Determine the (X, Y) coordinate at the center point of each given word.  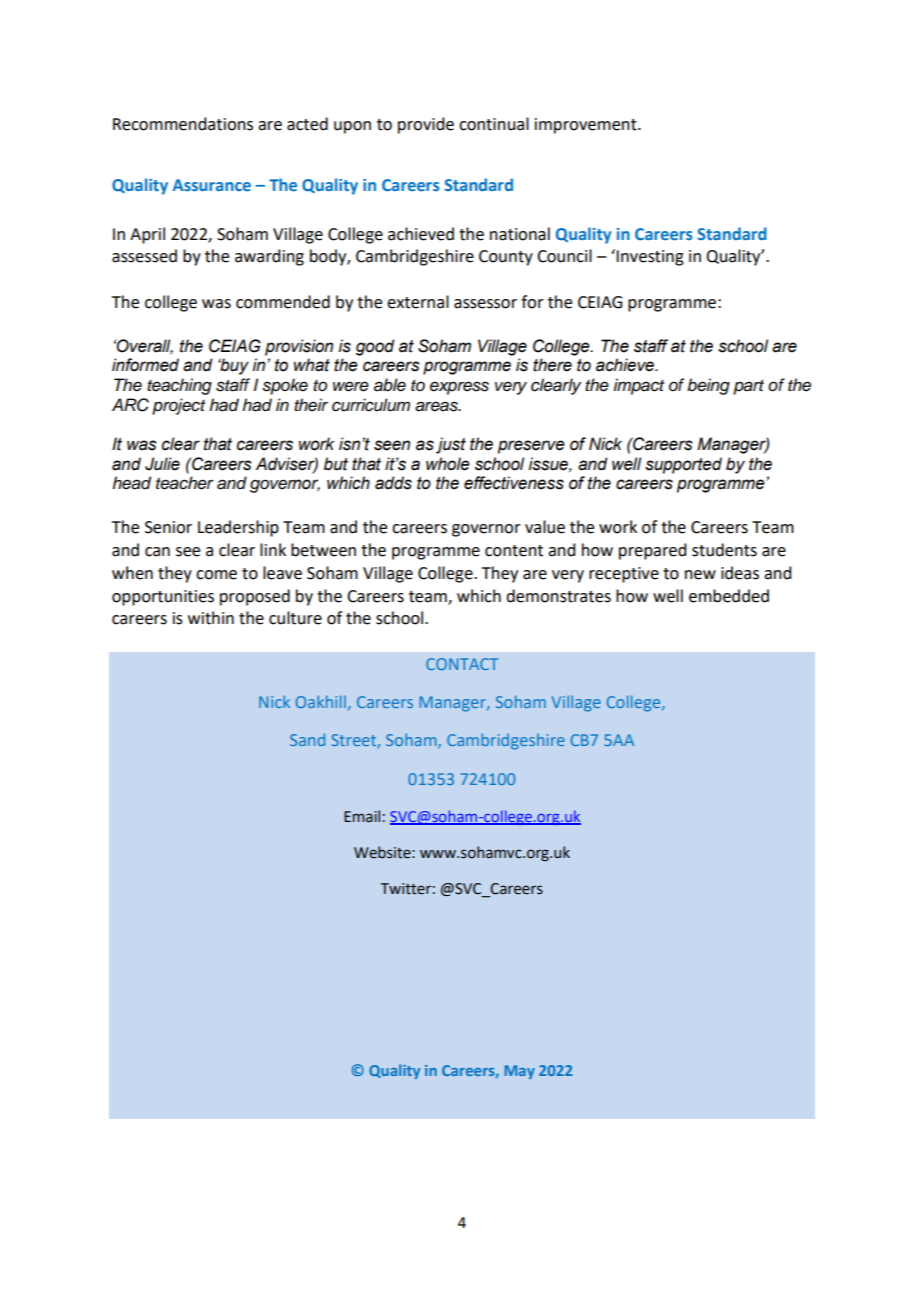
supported (683, 465)
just (451, 445)
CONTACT (462, 664)
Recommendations (183, 124)
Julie (162, 464)
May (520, 1072)
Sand (307, 739)
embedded (729, 596)
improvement (587, 126)
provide (426, 125)
